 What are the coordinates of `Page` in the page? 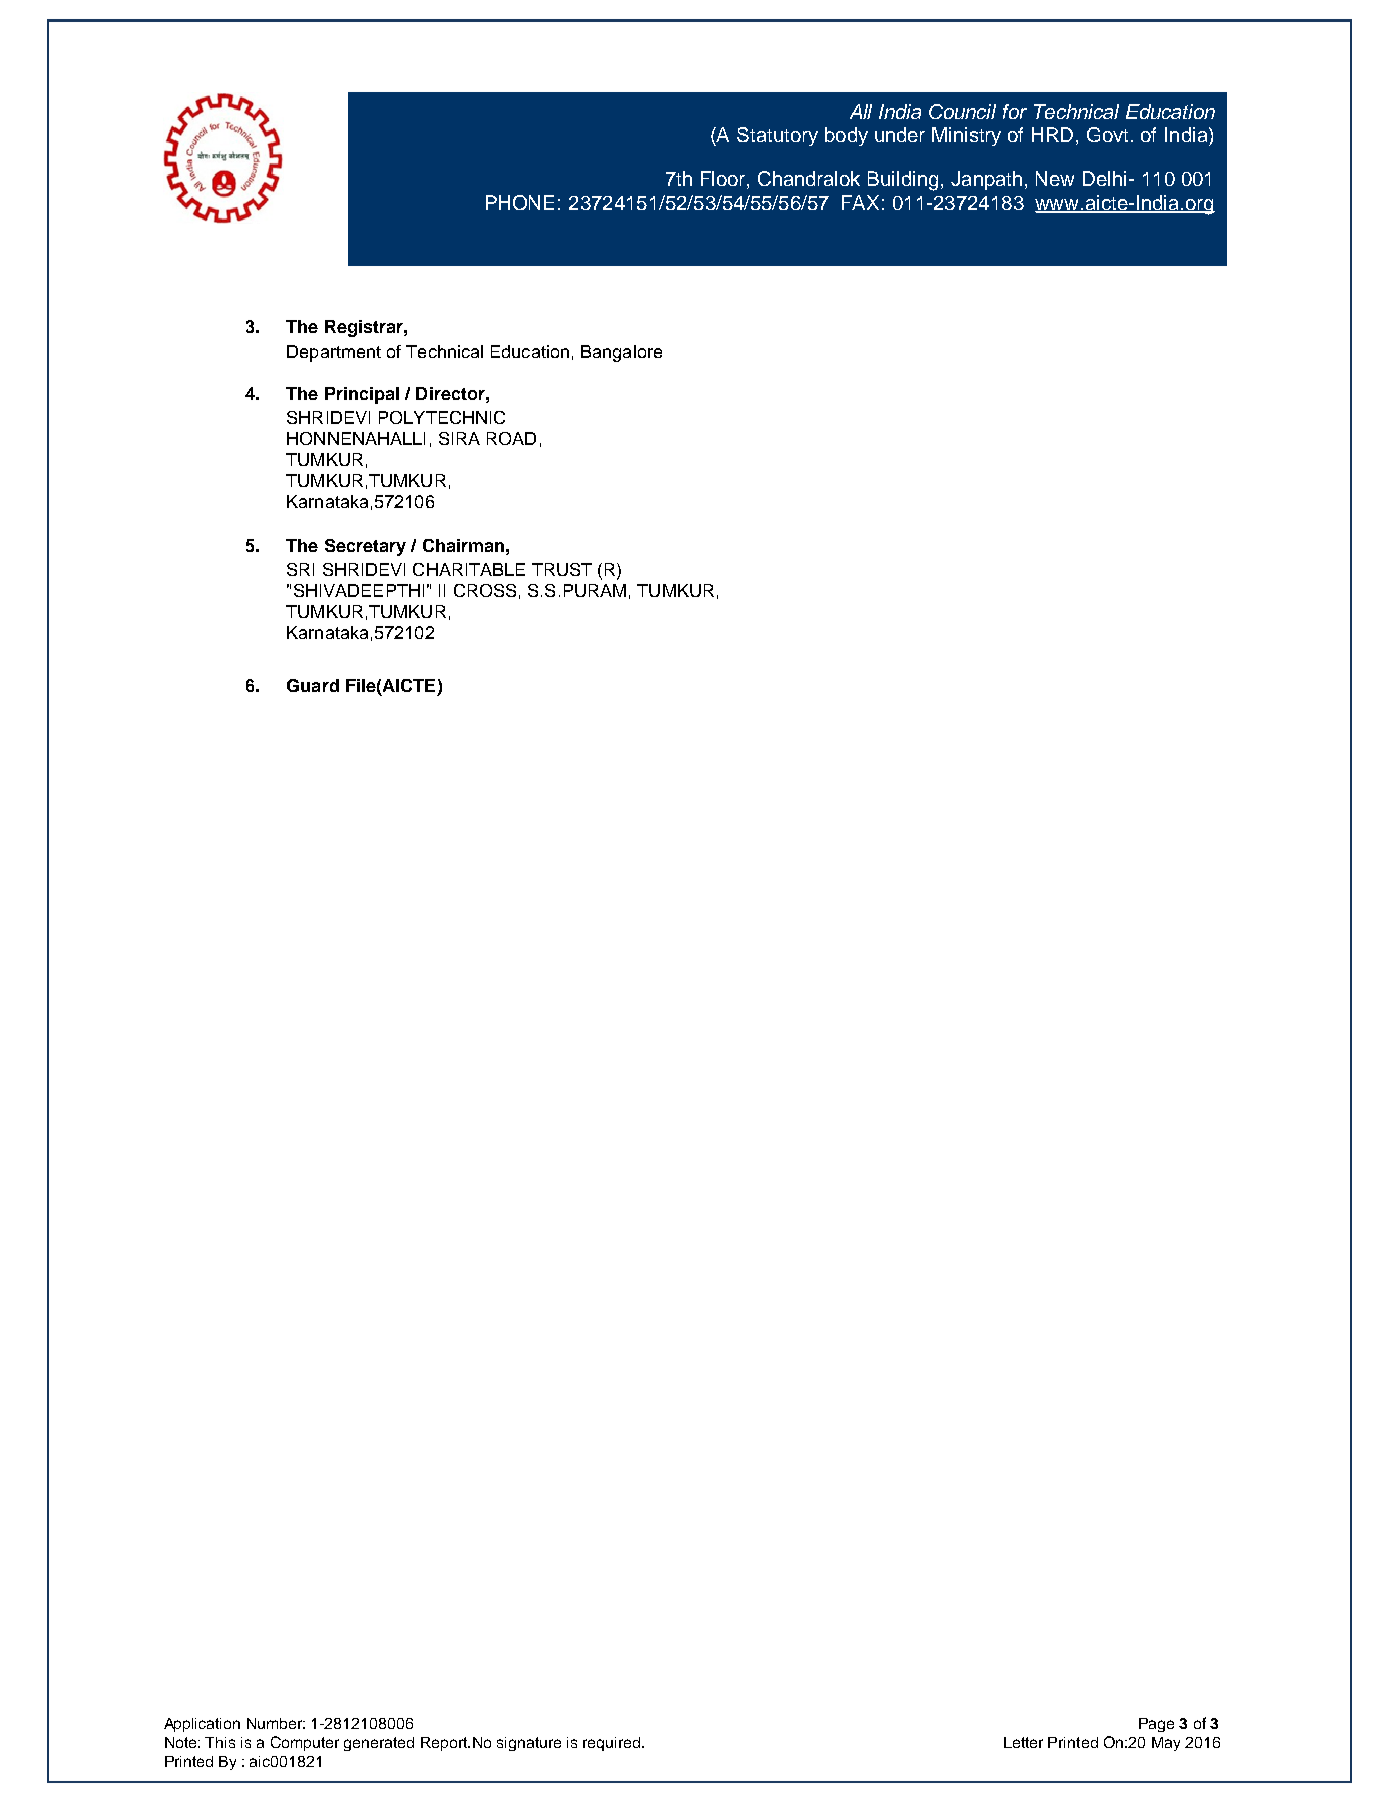 It's located at (1156, 1725).
